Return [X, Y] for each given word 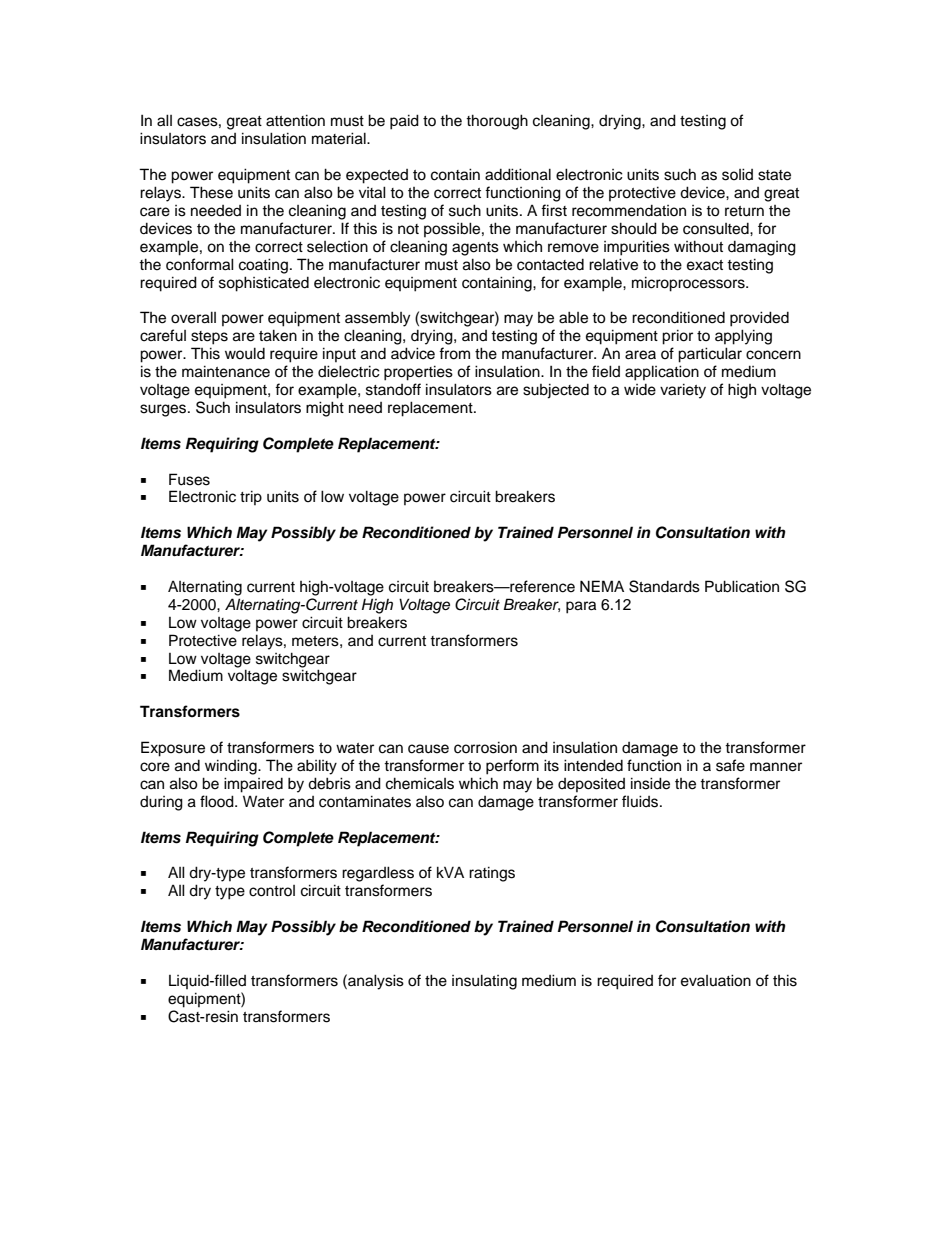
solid [737, 174]
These [211, 192]
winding [232, 767]
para [581, 607]
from [454, 353]
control [272, 891]
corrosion [485, 747]
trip [251, 497]
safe [730, 765]
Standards [664, 586]
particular [710, 355]
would [245, 353]
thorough [497, 122]
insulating [484, 982]
